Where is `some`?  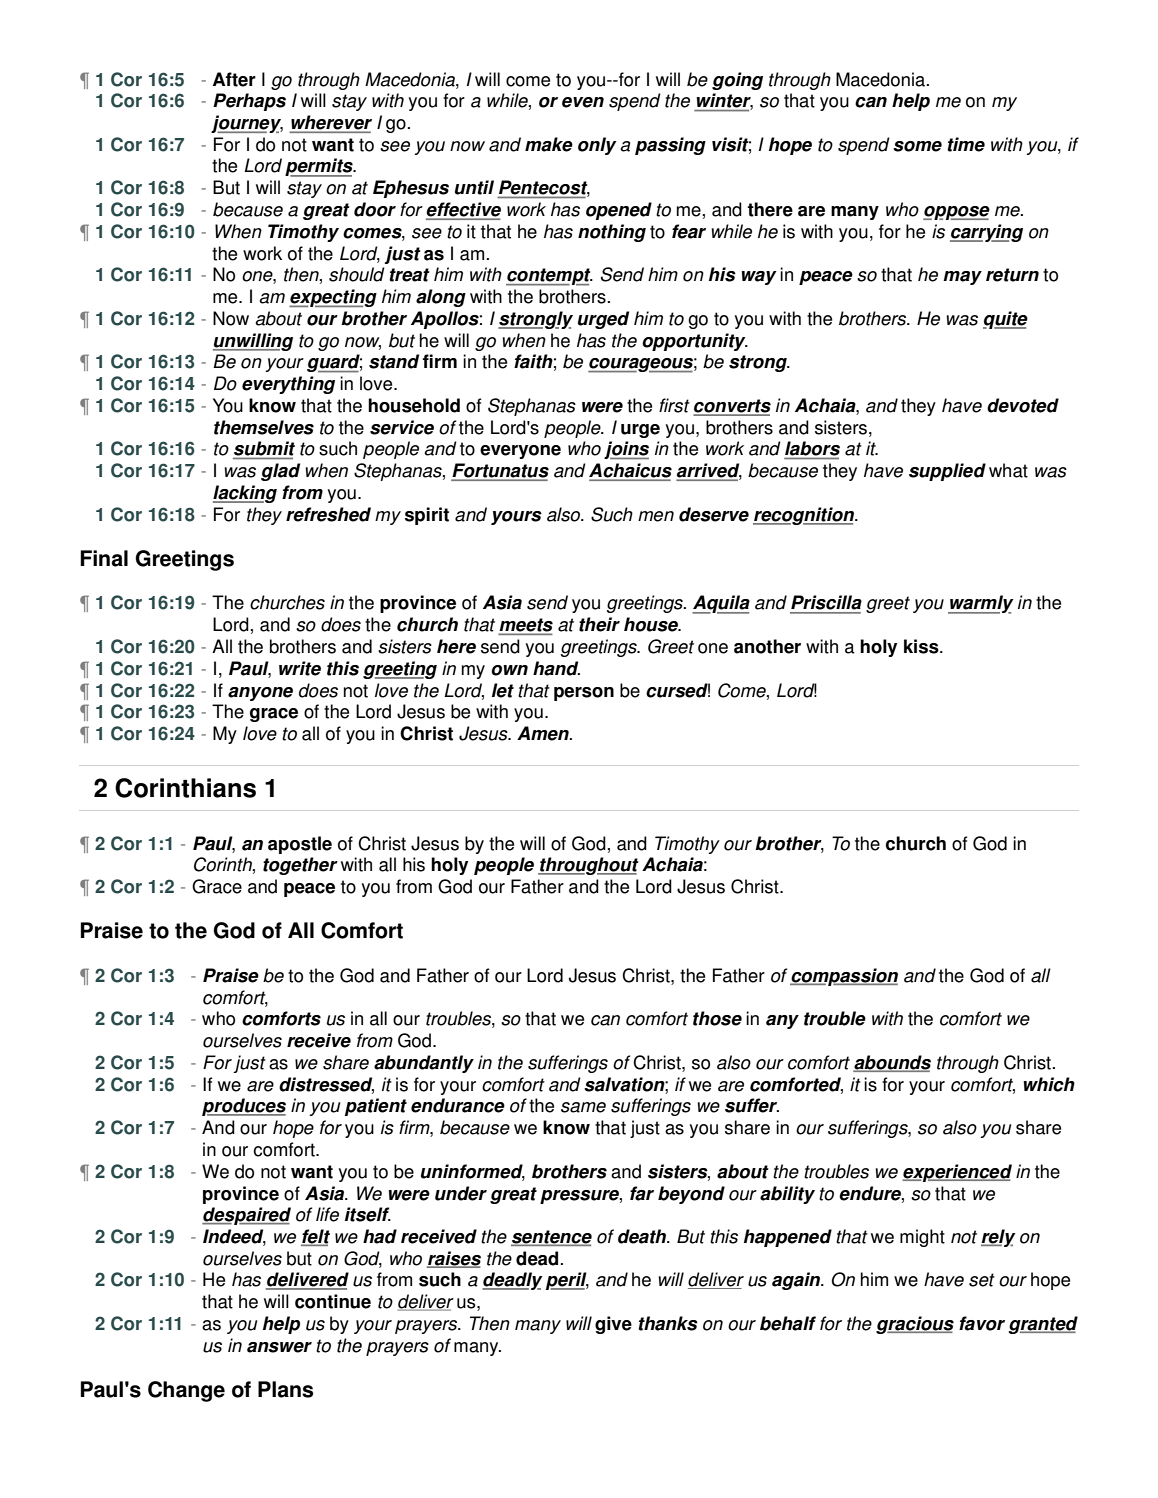 some is located at coordinates (917, 146).
